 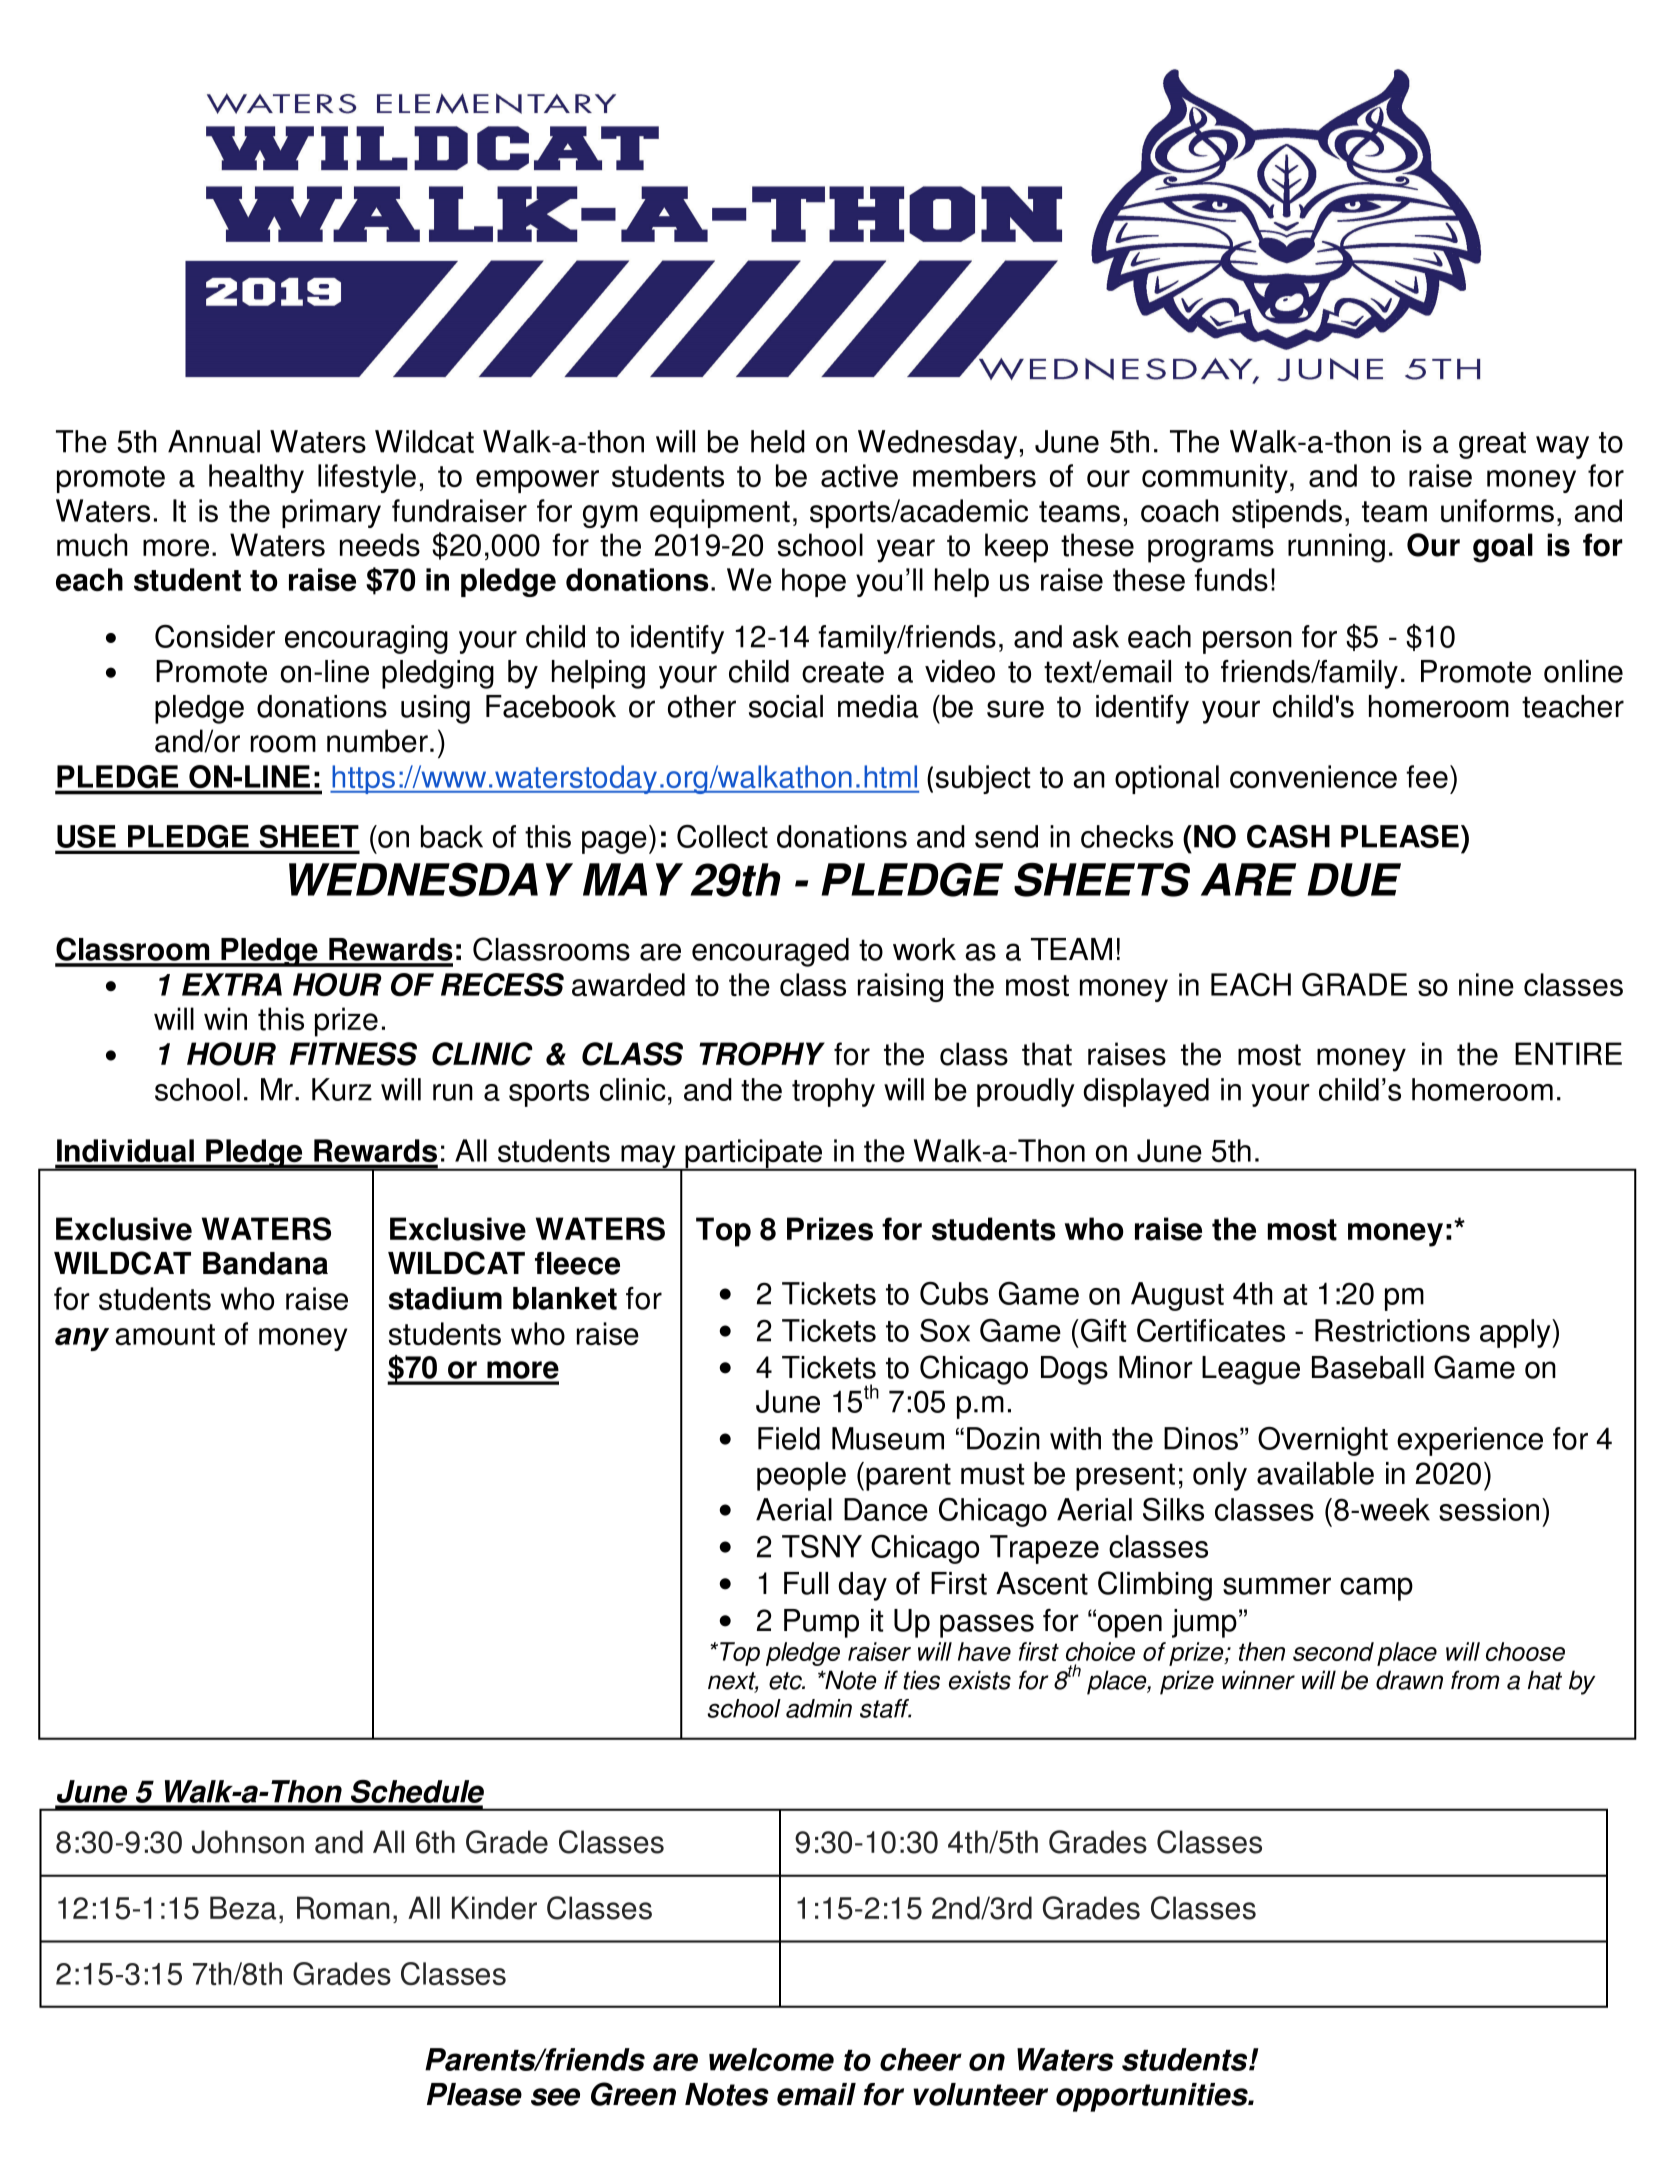 I want to click on Roman, so click(x=343, y=1908).
